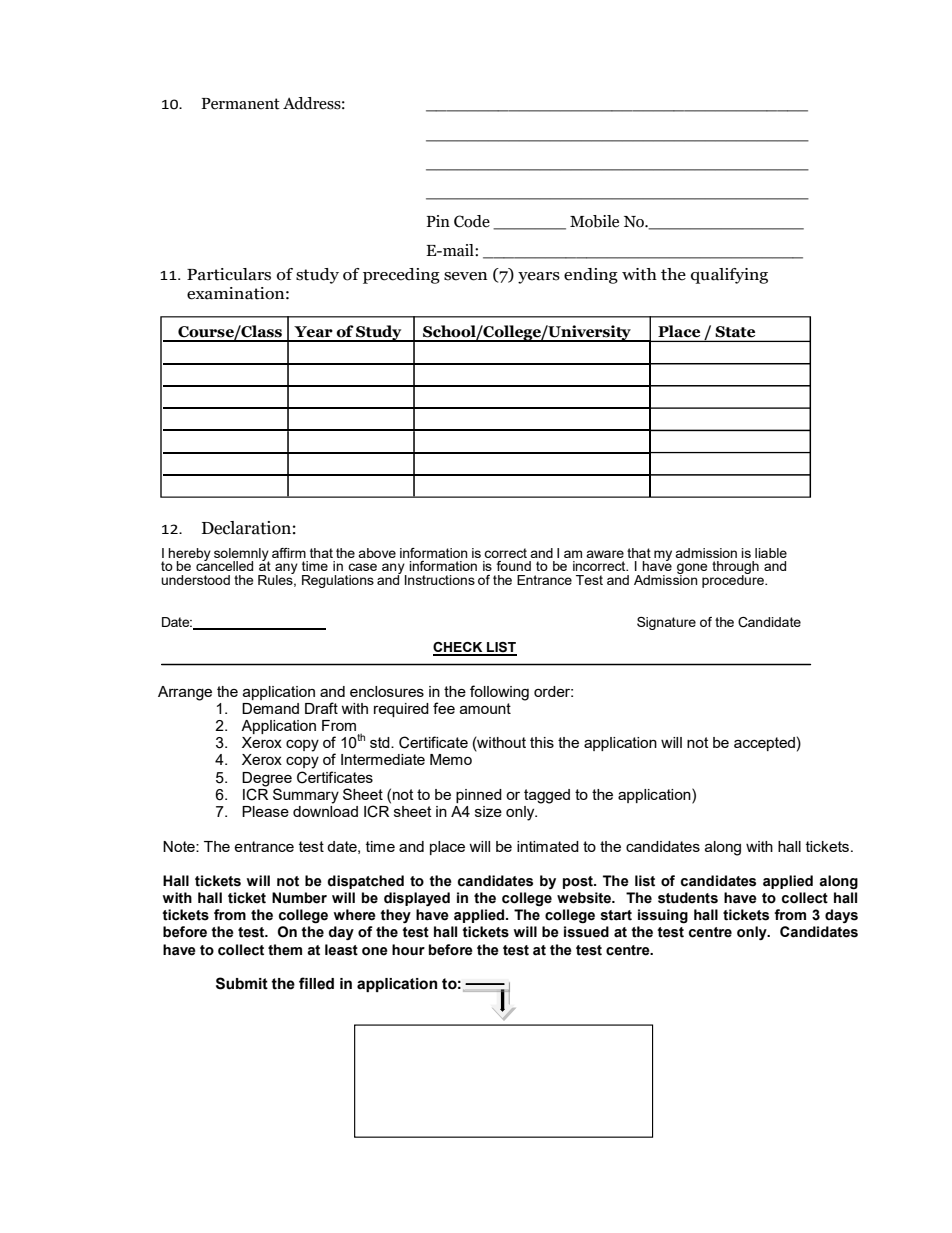 This page has width=952, height=1233. What do you see at coordinates (514, 566) in the page?
I see `found` at bounding box center [514, 566].
